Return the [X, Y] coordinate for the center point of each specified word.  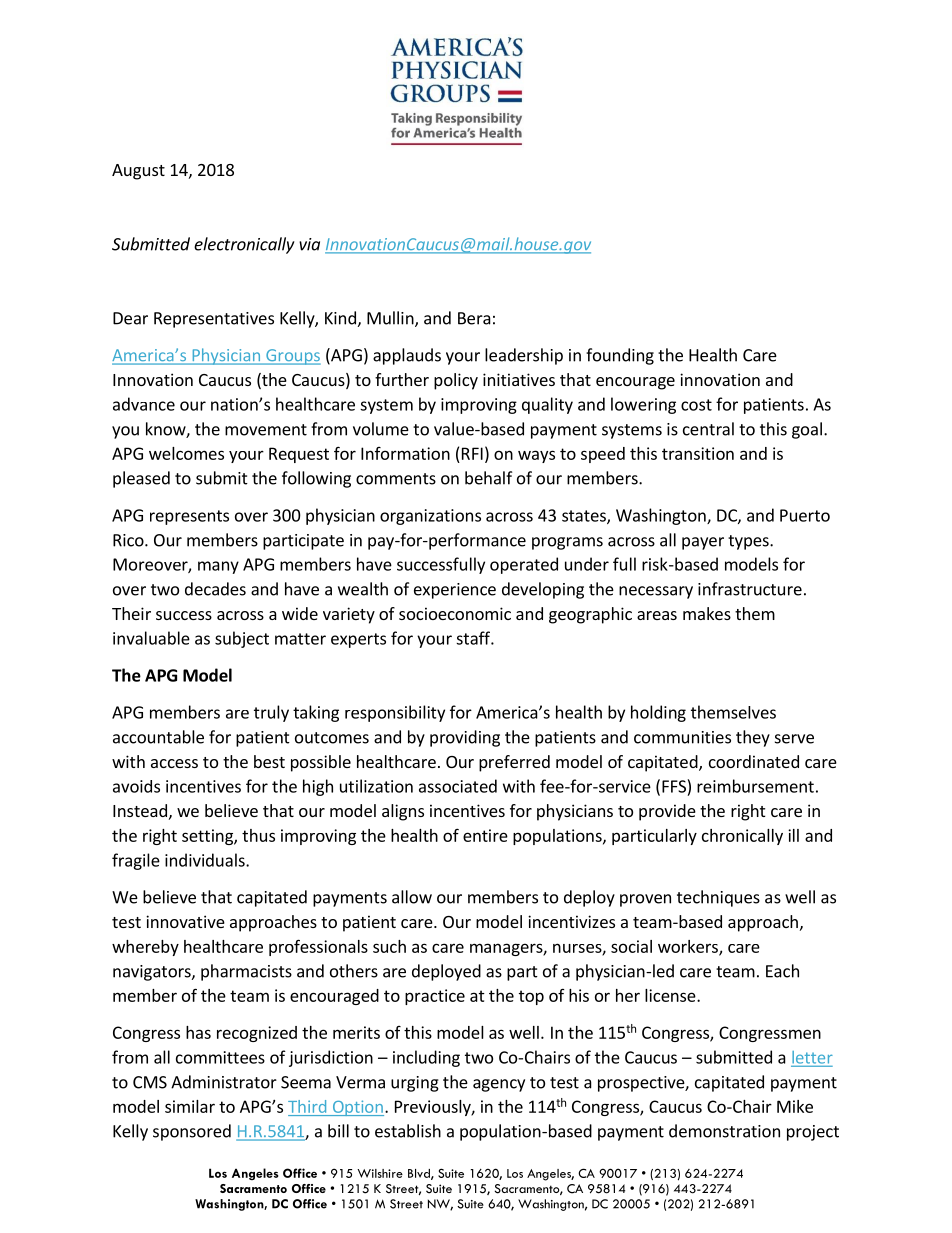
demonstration [724, 1131]
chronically [742, 837]
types [749, 542]
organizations [430, 517]
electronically [244, 245]
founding [620, 356]
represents [189, 517]
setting [208, 837]
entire [485, 835]
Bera [474, 318]
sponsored [192, 1132]
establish [408, 1131]
